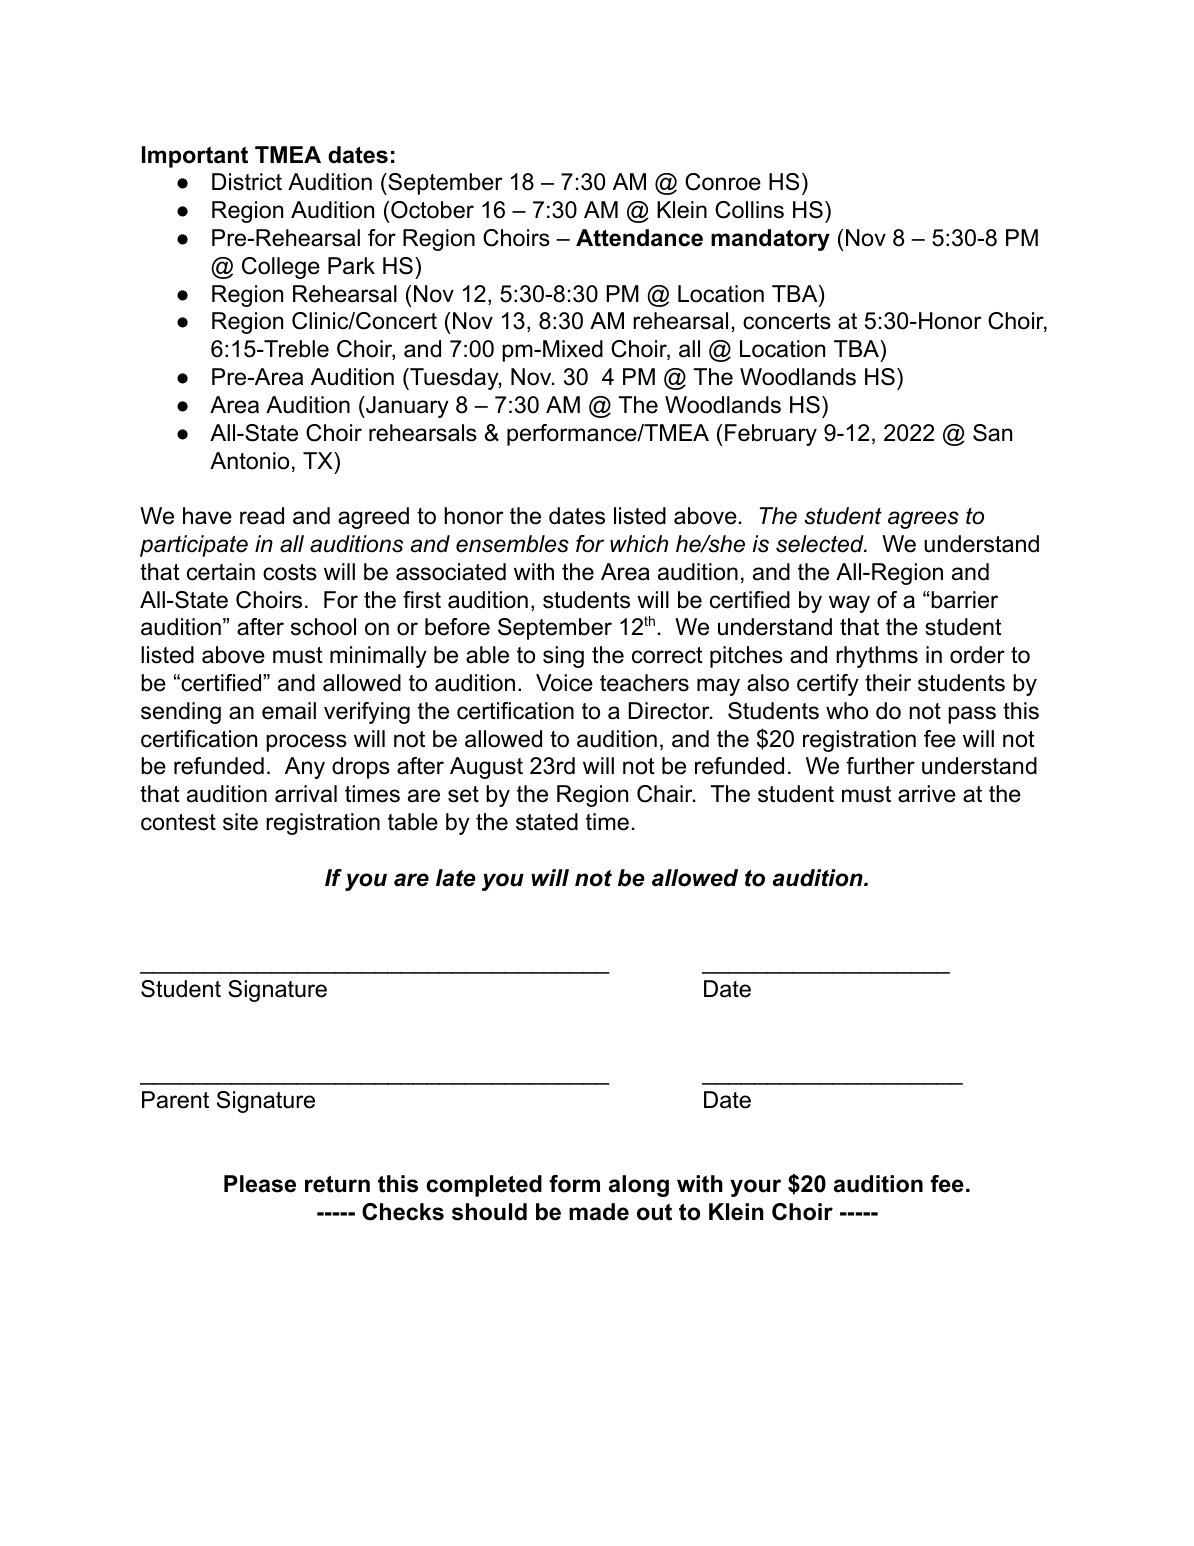 Image resolution: width=1194 pixels, height=1546 pixels. I want to click on District, so click(247, 182).
